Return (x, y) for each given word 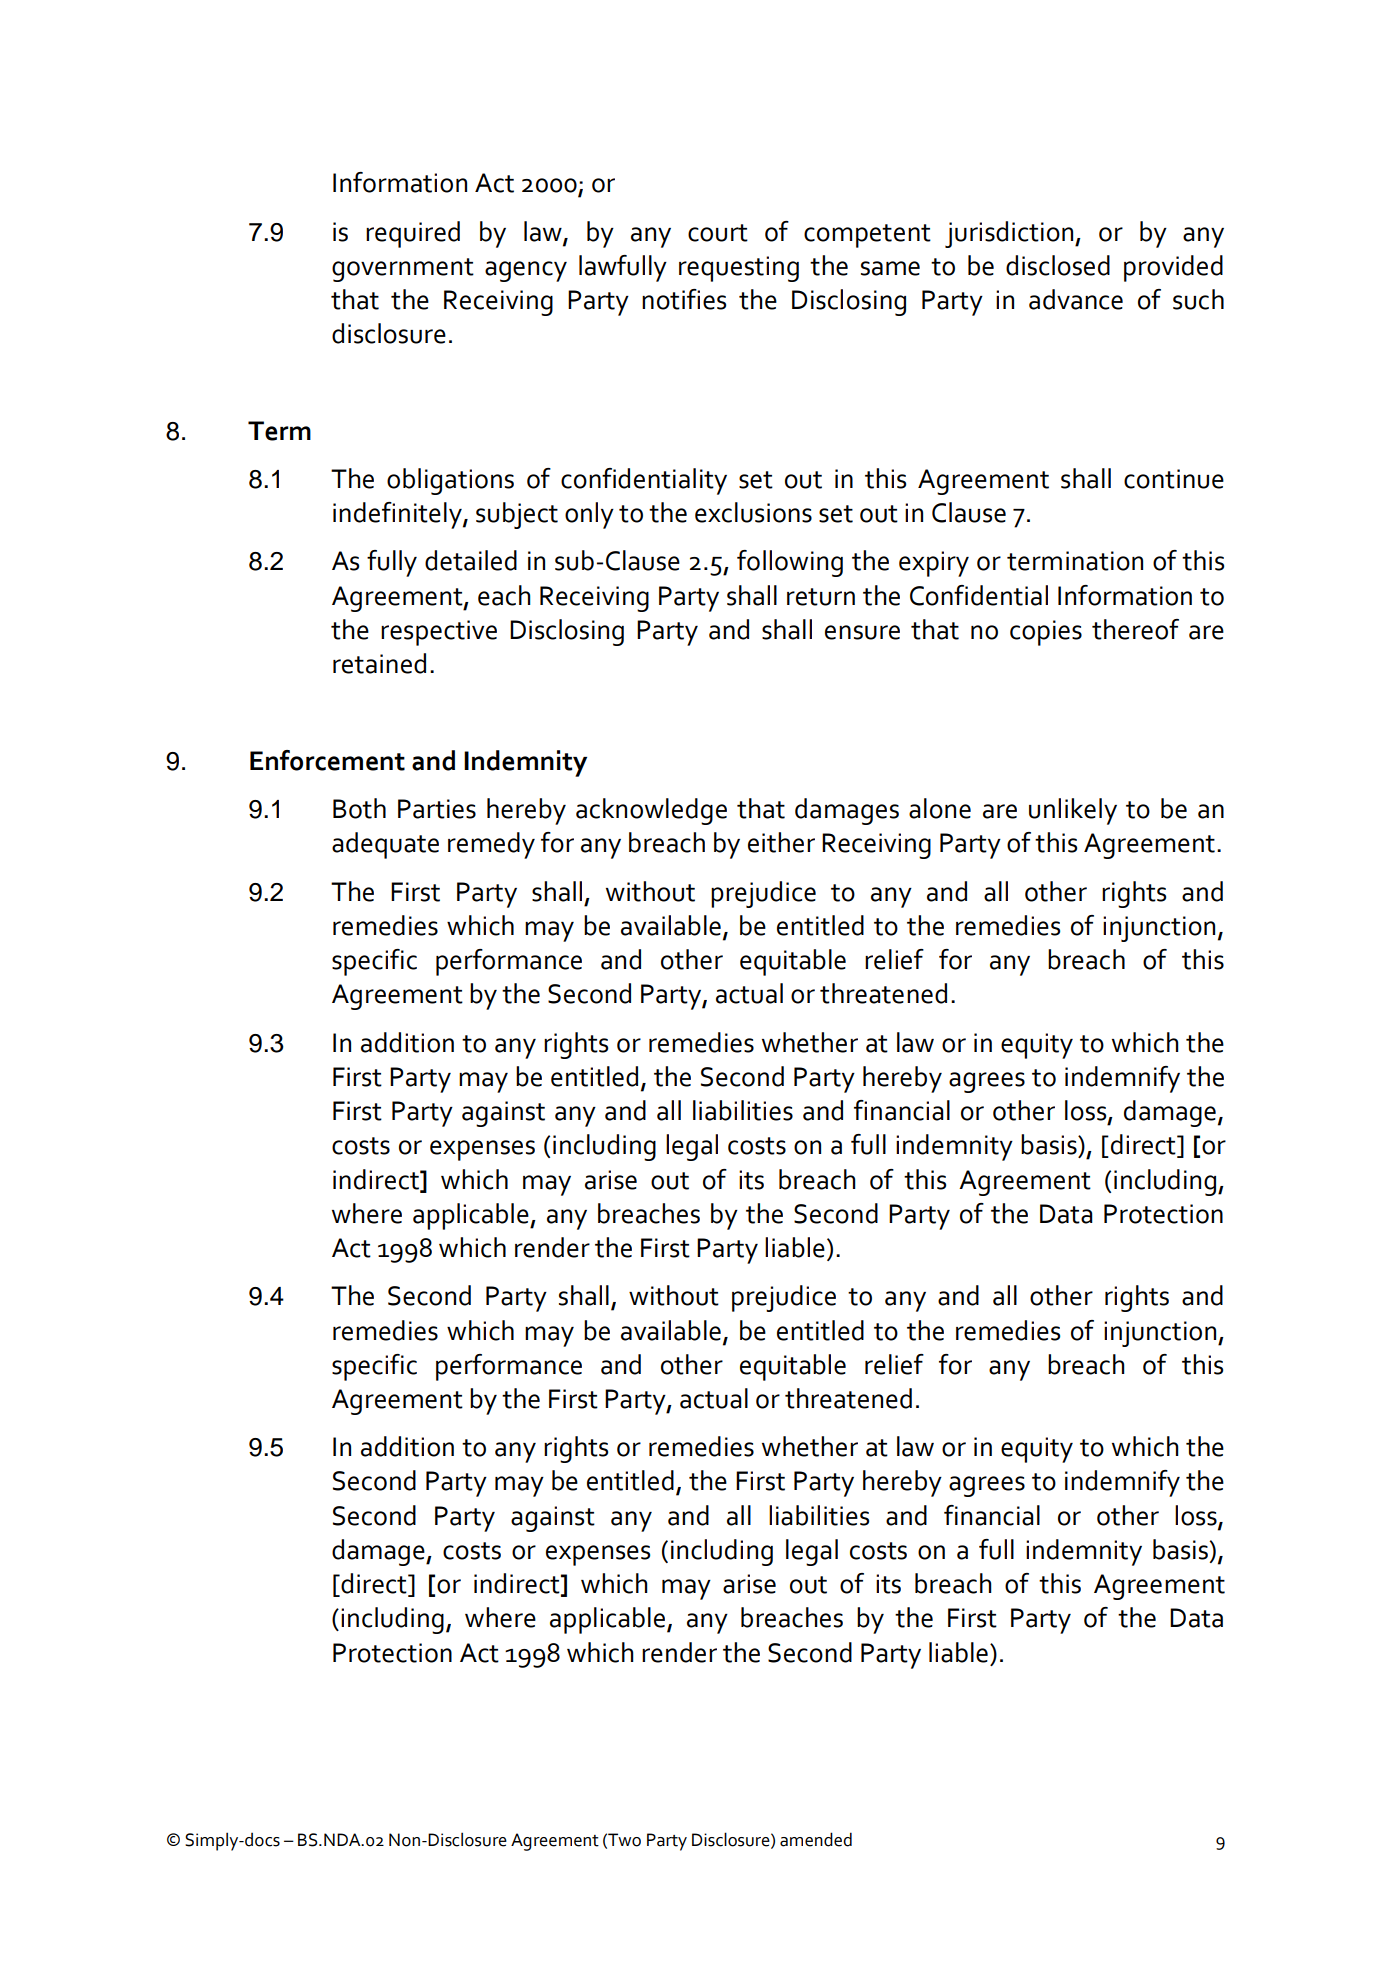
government (403, 270)
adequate (385, 845)
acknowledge (651, 811)
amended (816, 1839)
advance (1076, 299)
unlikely (1073, 811)
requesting (739, 269)
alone (940, 808)
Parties (437, 809)
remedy (491, 845)
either (781, 842)
